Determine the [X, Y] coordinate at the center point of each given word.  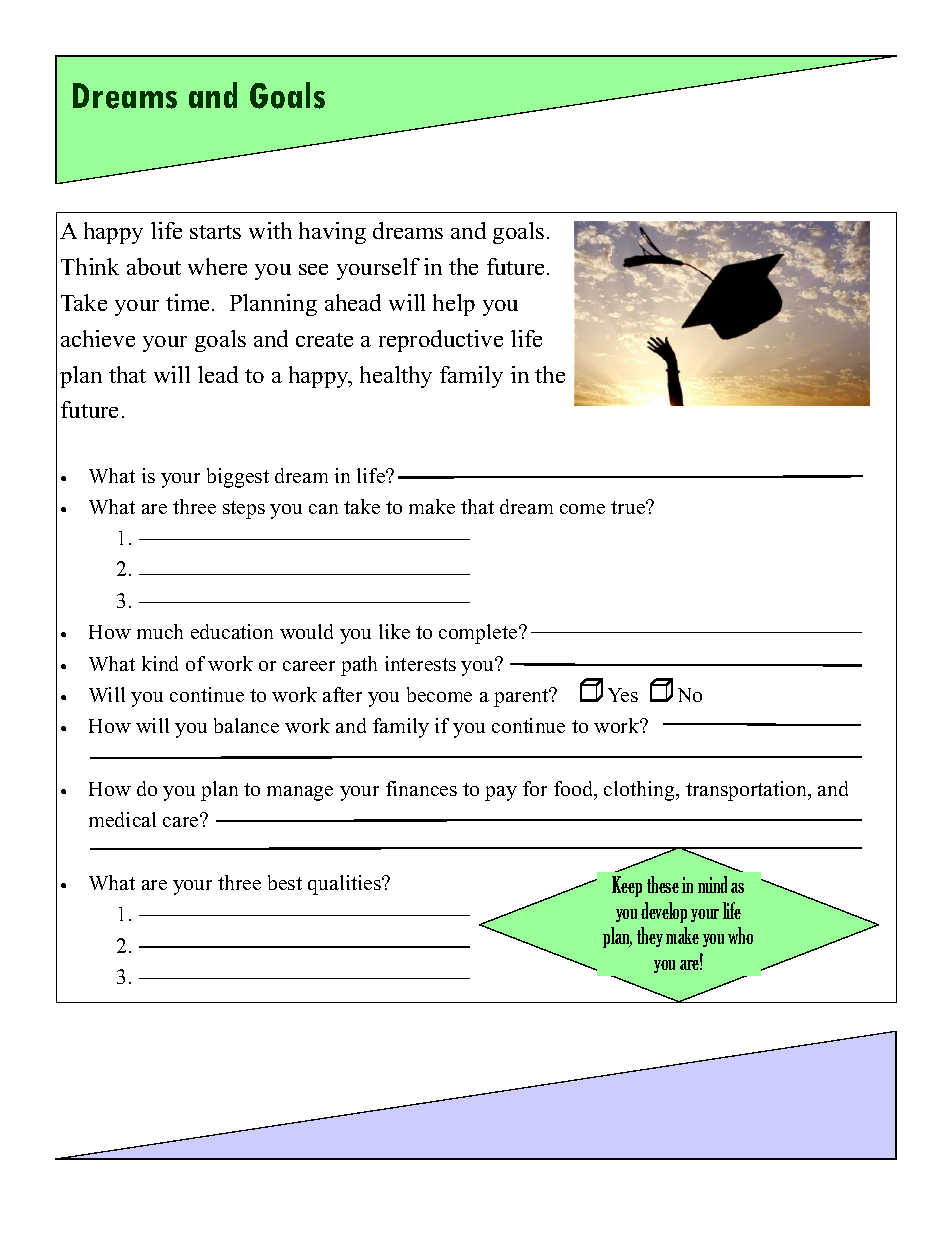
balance [246, 725]
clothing [640, 791]
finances [421, 788]
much [160, 631]
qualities [345, 885]
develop [664, 912]
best [285, 882]
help [454, 305]
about [154, 266]
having [332, 233]
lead [218, 374]
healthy [396, 377]
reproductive [441, 341]
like [394, 631]
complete [479, 634]
